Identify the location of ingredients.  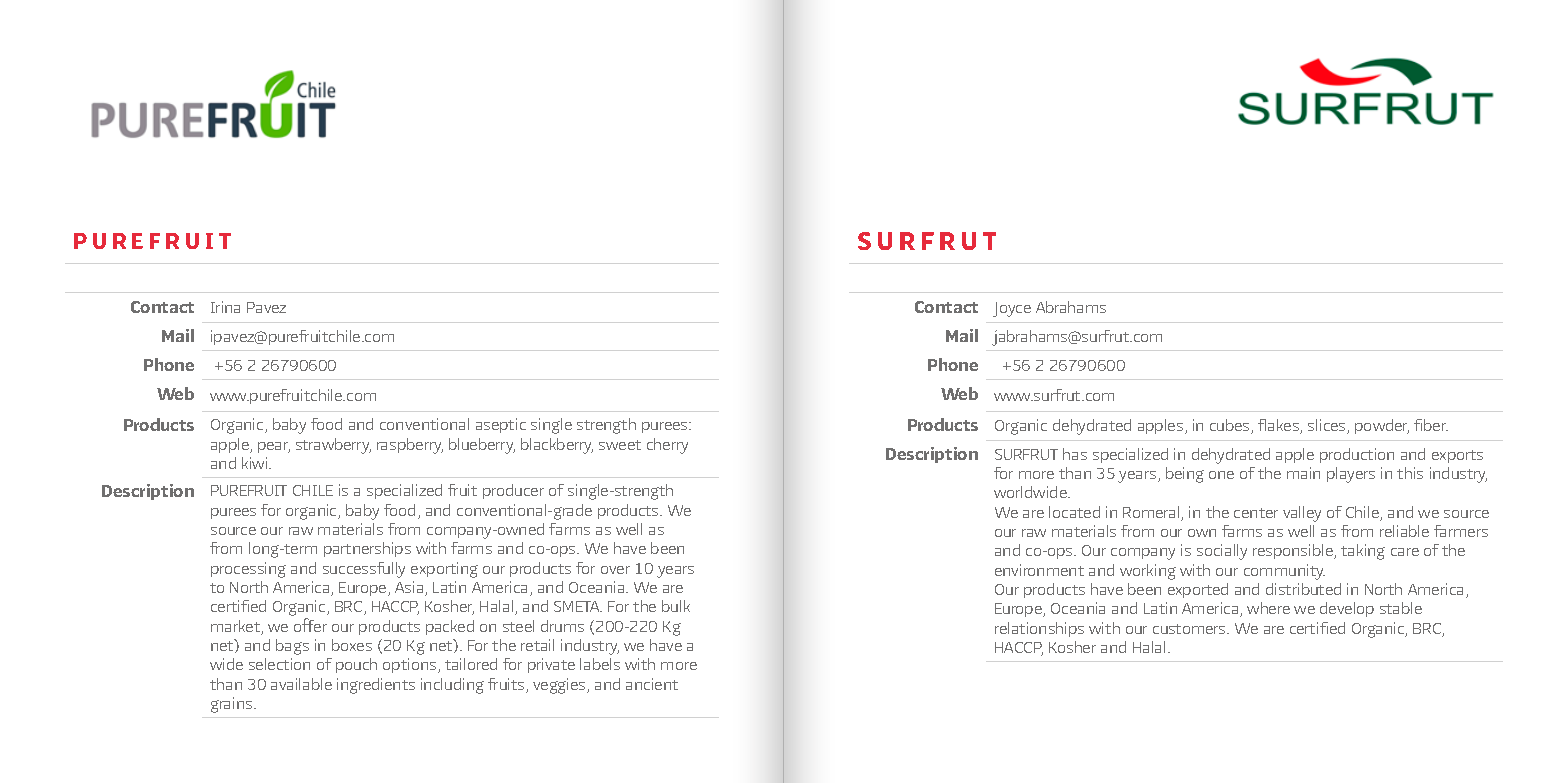
(376, 686).
